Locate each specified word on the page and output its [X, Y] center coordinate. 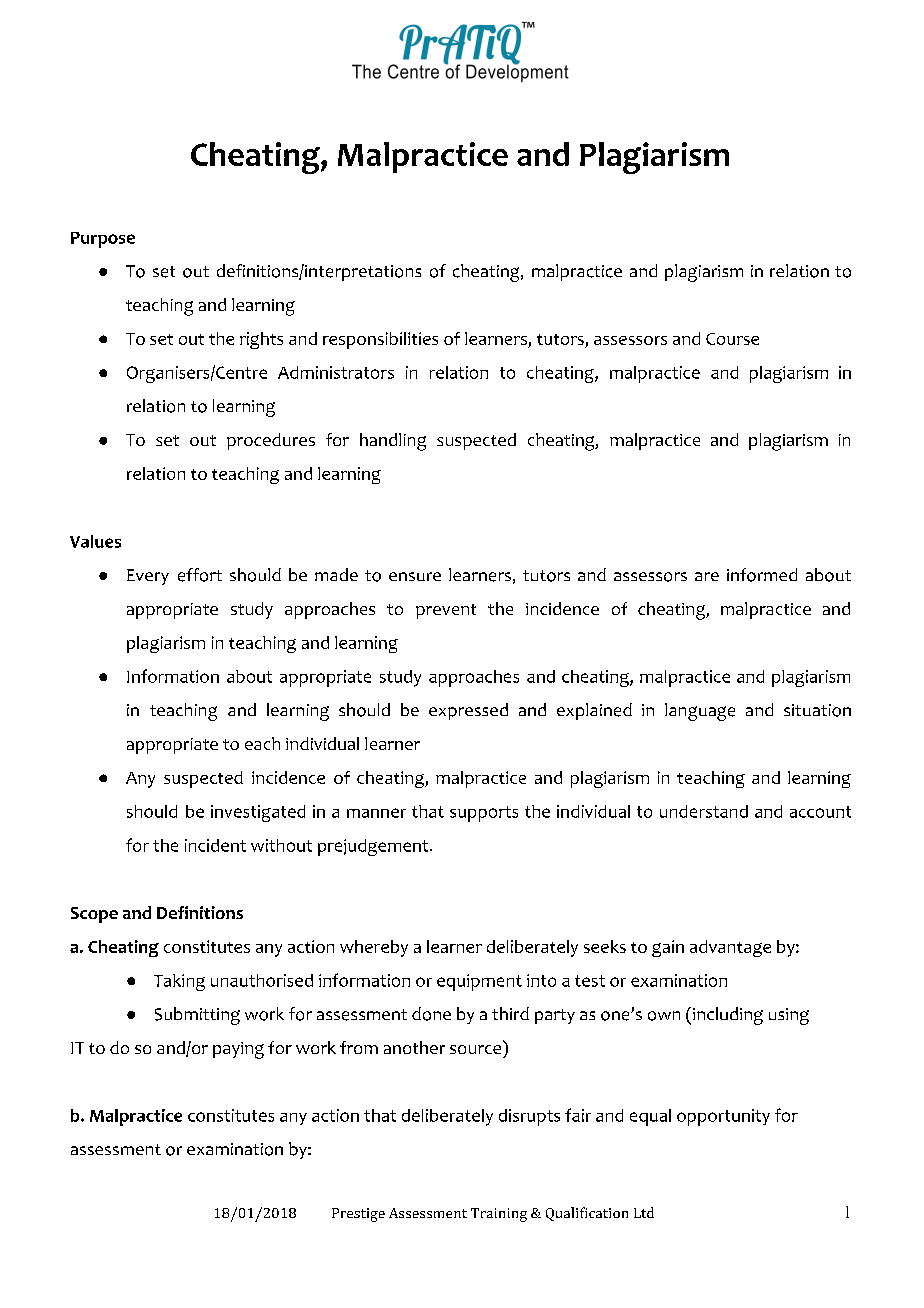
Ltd [644, 1212]
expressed [468, 711]
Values [95, 541]
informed [762, 575]
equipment [479, 982]
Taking [179, 982]
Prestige [358, 1215]
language [700, 712]
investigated [258, 813]
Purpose [103, 240]
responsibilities [380, 340]
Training [499, 1215]
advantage [730, 948]
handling [393, 442]
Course [732, 339]
